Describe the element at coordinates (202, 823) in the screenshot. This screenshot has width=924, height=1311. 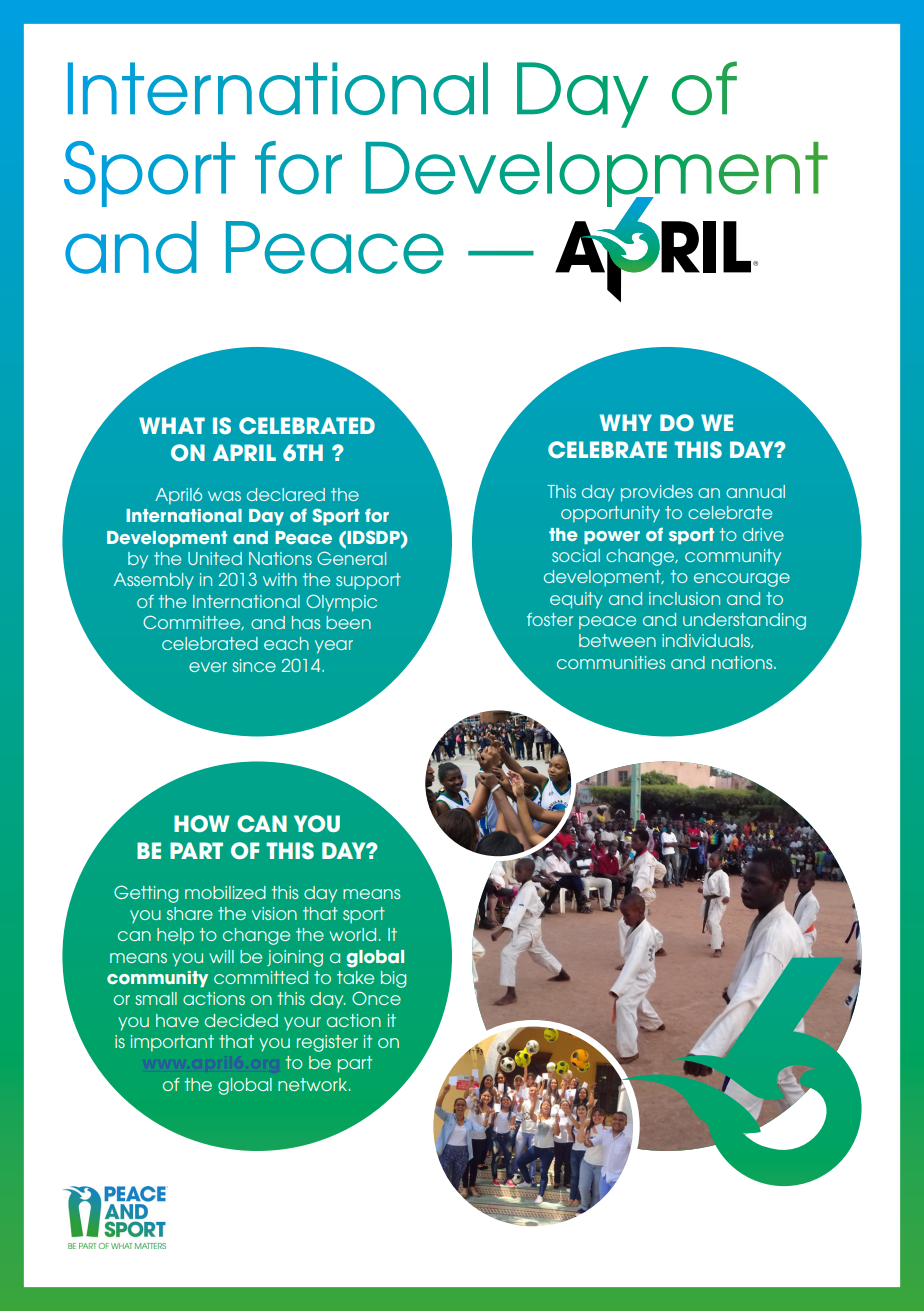
I see `HOW` at that location.
